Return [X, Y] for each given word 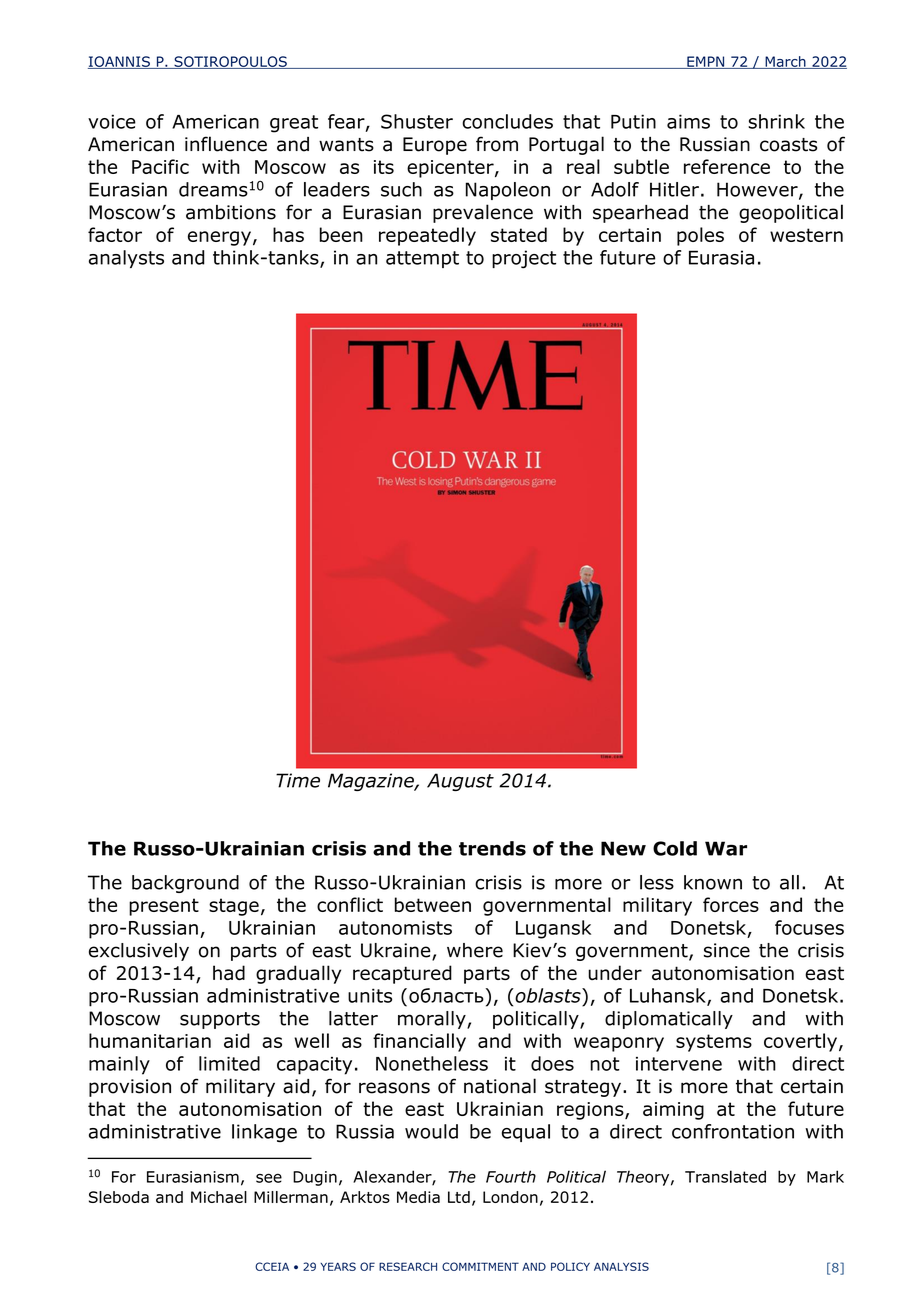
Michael [219, 1197]
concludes [507, 121]
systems [714, 1043]
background [185, 884]
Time [298, 780]
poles [700, 236]
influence [226, 144]
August [460, 782]
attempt [422, 259]
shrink [776, 121]
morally [433, 1020]
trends [492, 848]
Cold [675, 848]
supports [220, 1020]
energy [219, 238]
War [726, 848]
